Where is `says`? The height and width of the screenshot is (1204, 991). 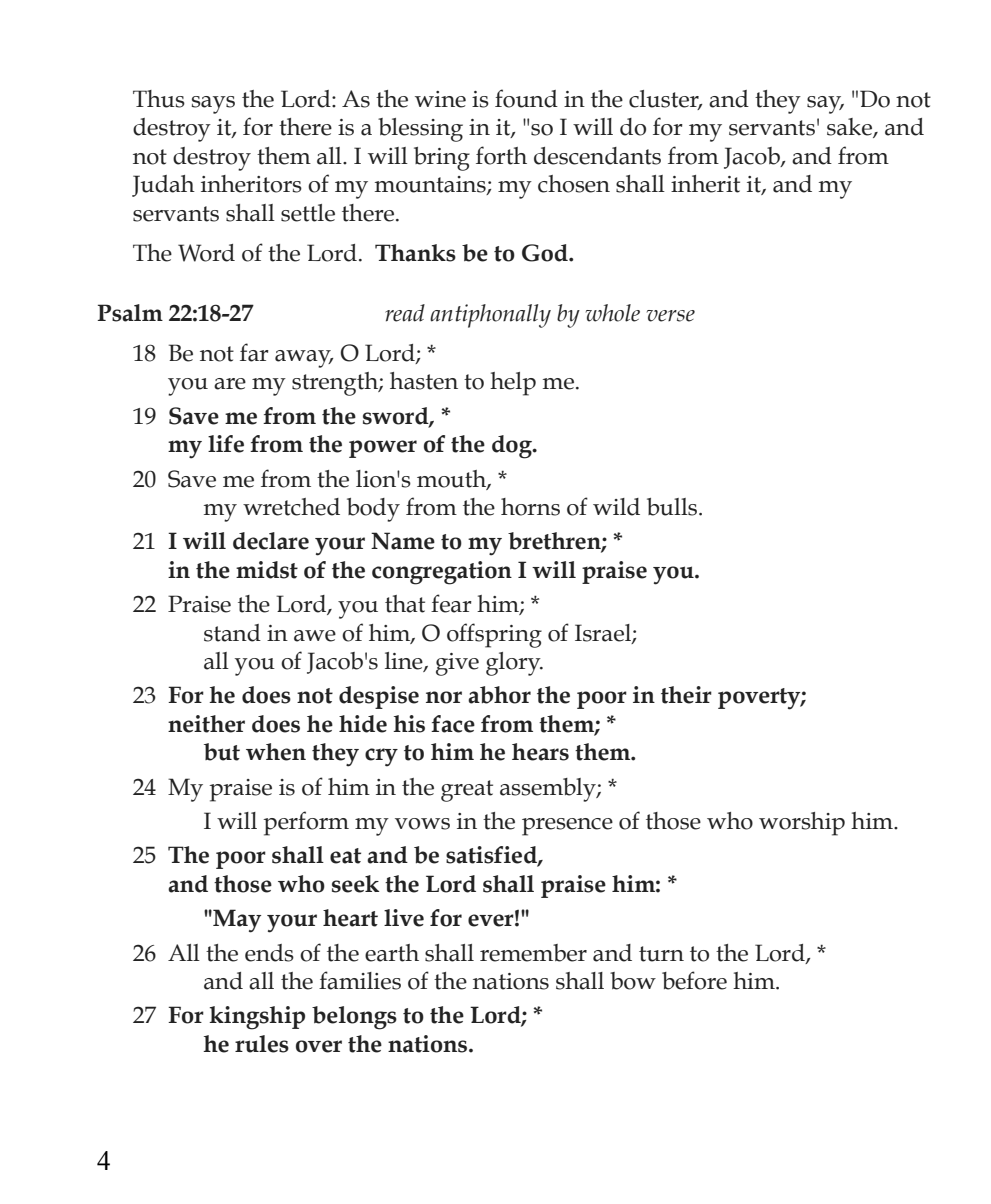
says is located at coordinates (213, 105).
